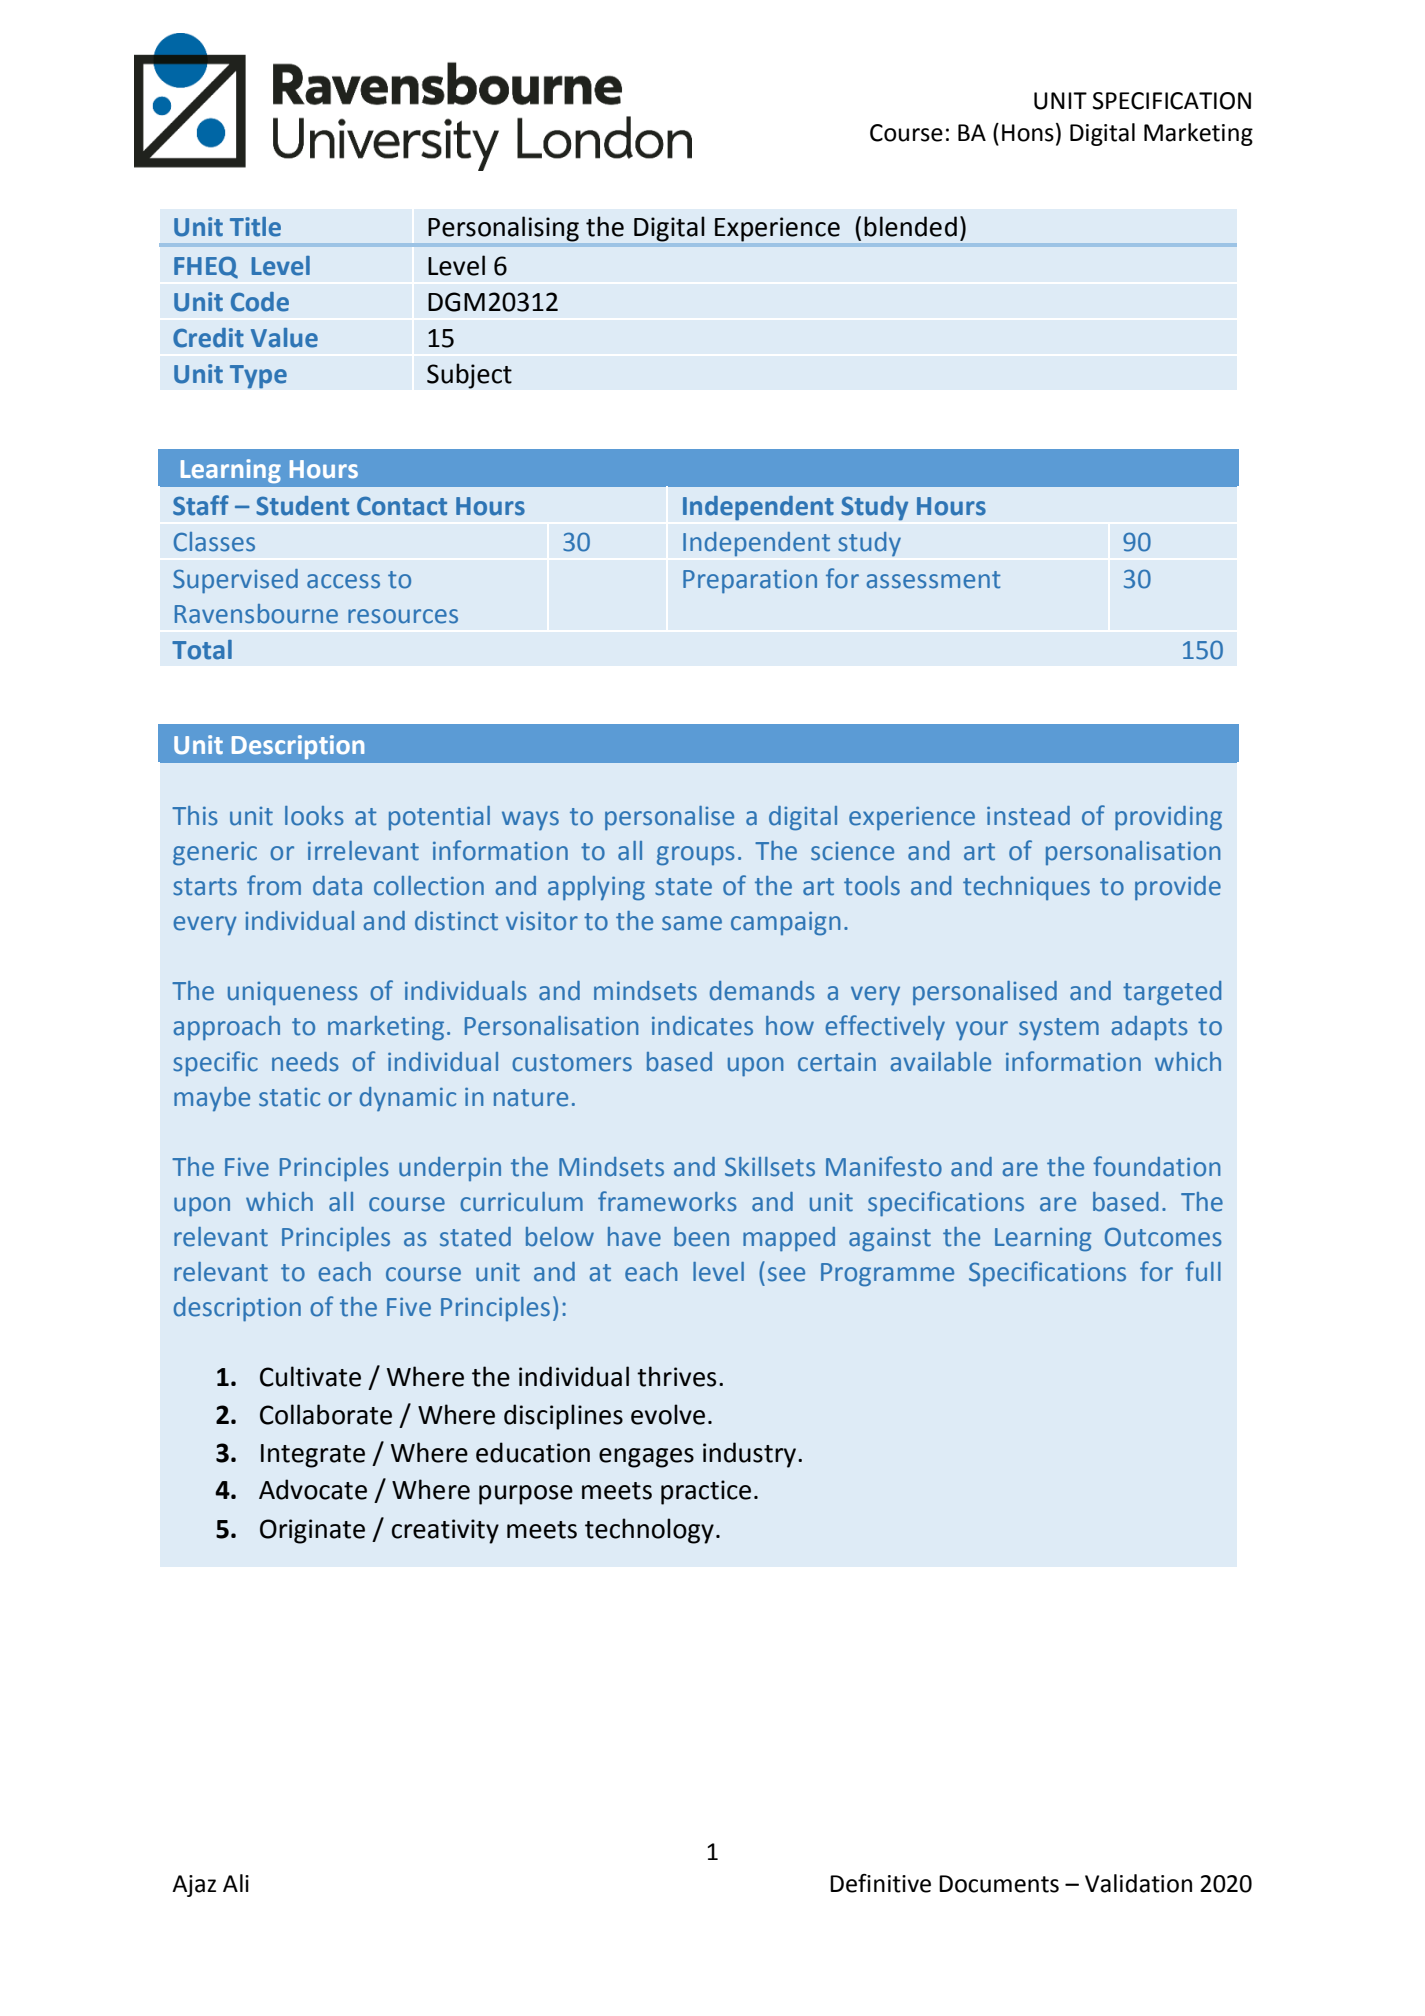 The height and width of the document is (2016, 1425). I want to click on been, so click(701, 1237).
